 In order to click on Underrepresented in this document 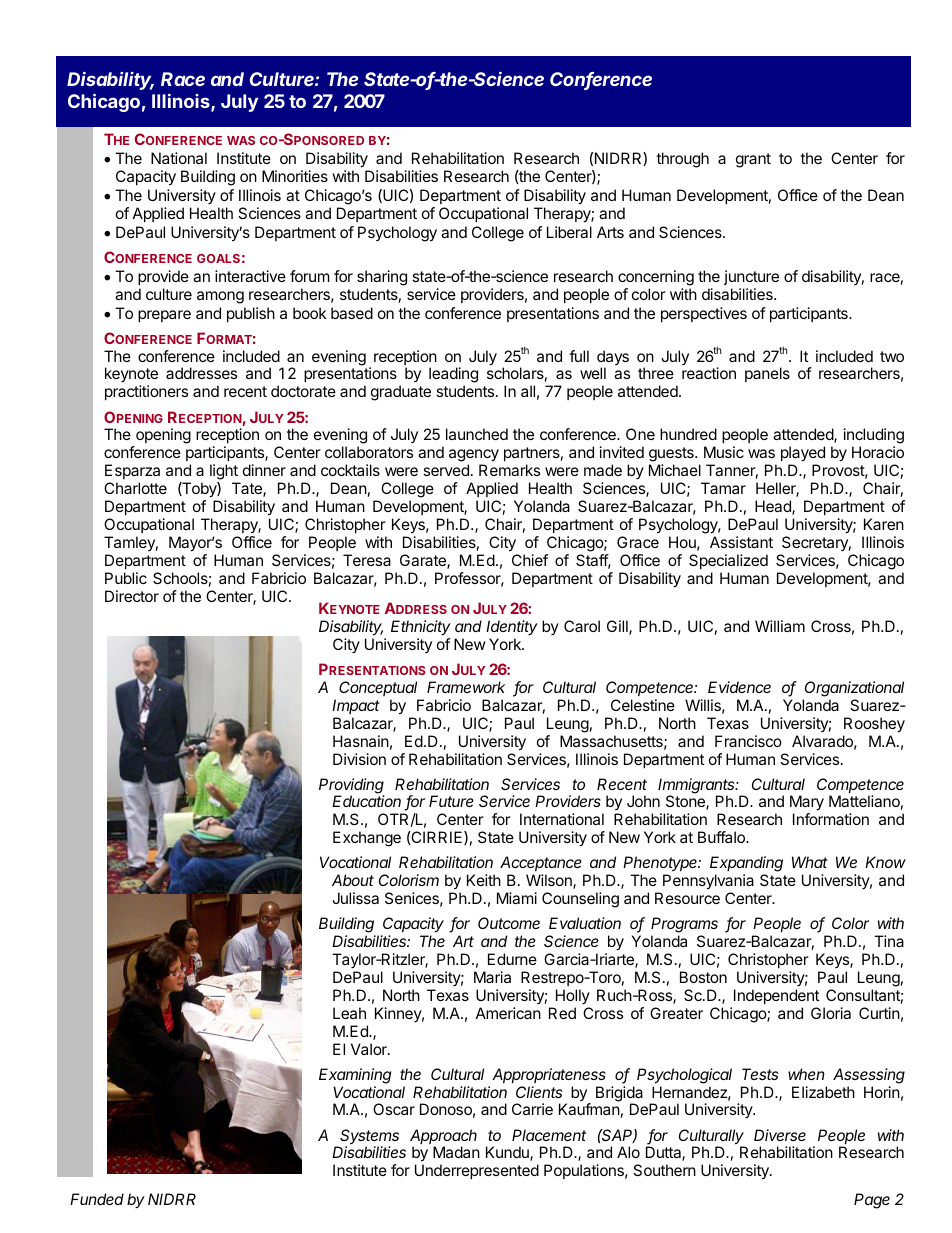, I will do `click(477, 1171)`.
